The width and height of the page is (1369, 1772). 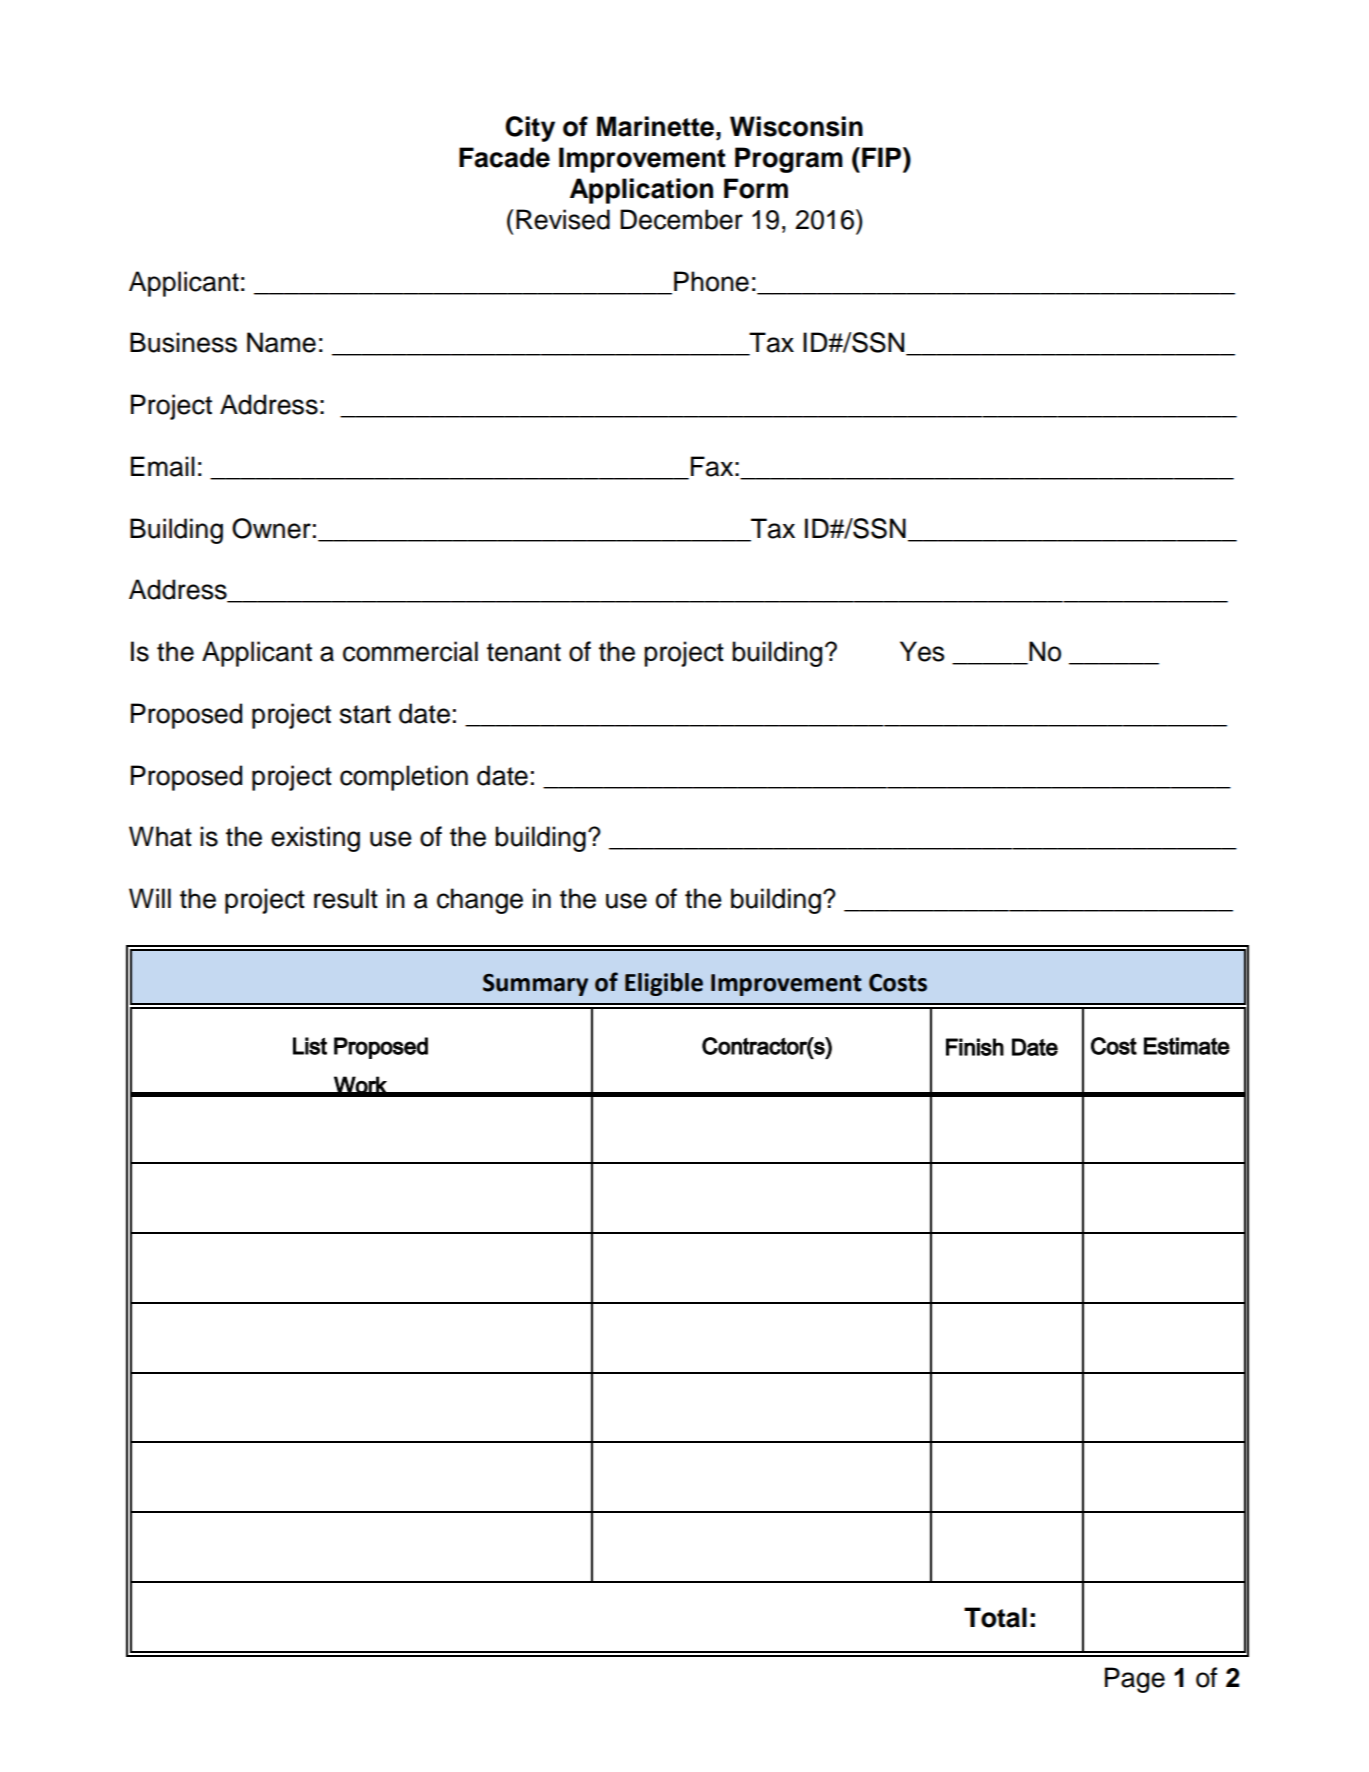 What do you see at coordinates (975, 1047) in the page?
I see `Finish` at bounding box center [975, 1047].
